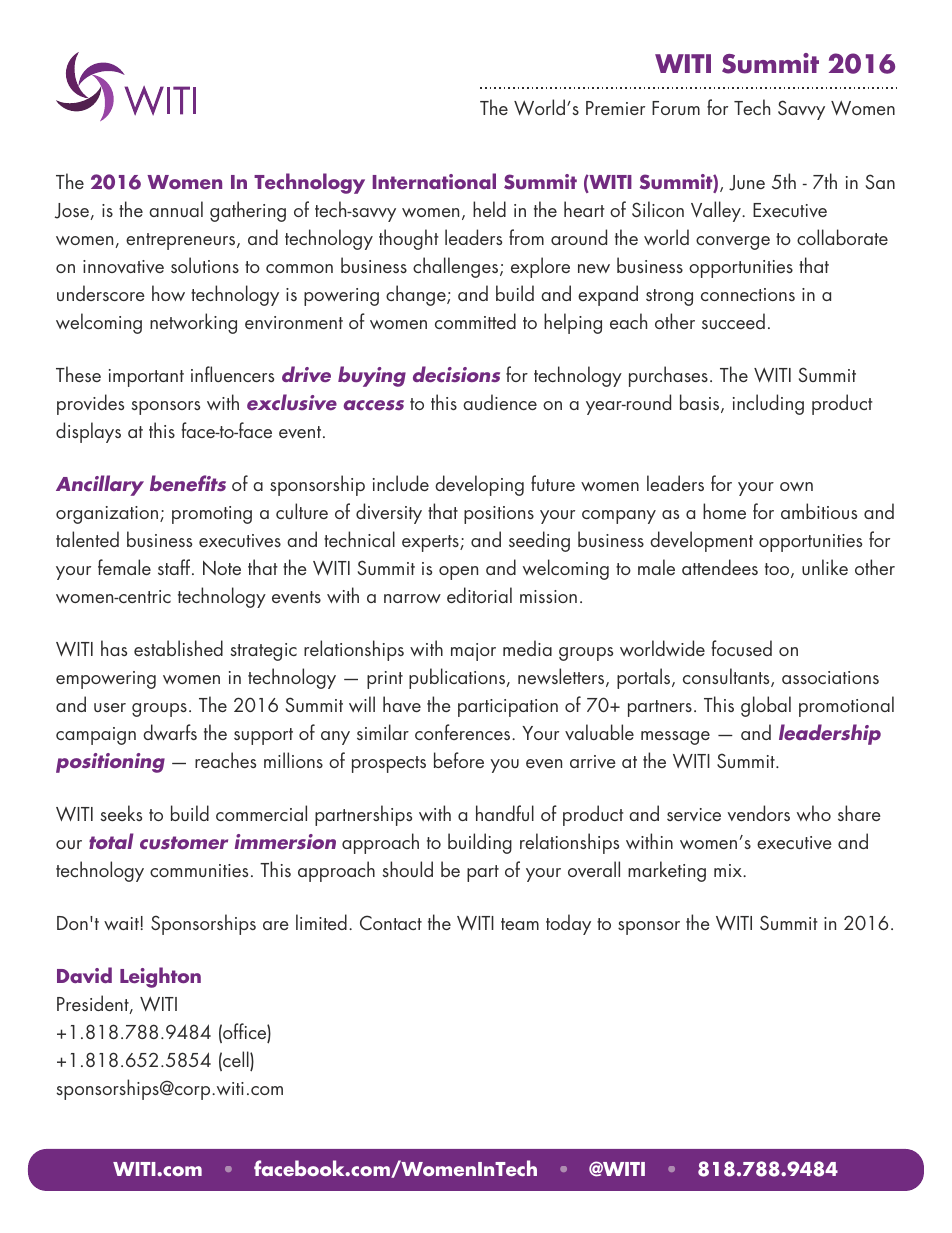 This screenshot has width=952, height=1233. What do you see at coordinates (431, 543) in the screenshot?
I see `experts` at bounding box center [431, 543].
